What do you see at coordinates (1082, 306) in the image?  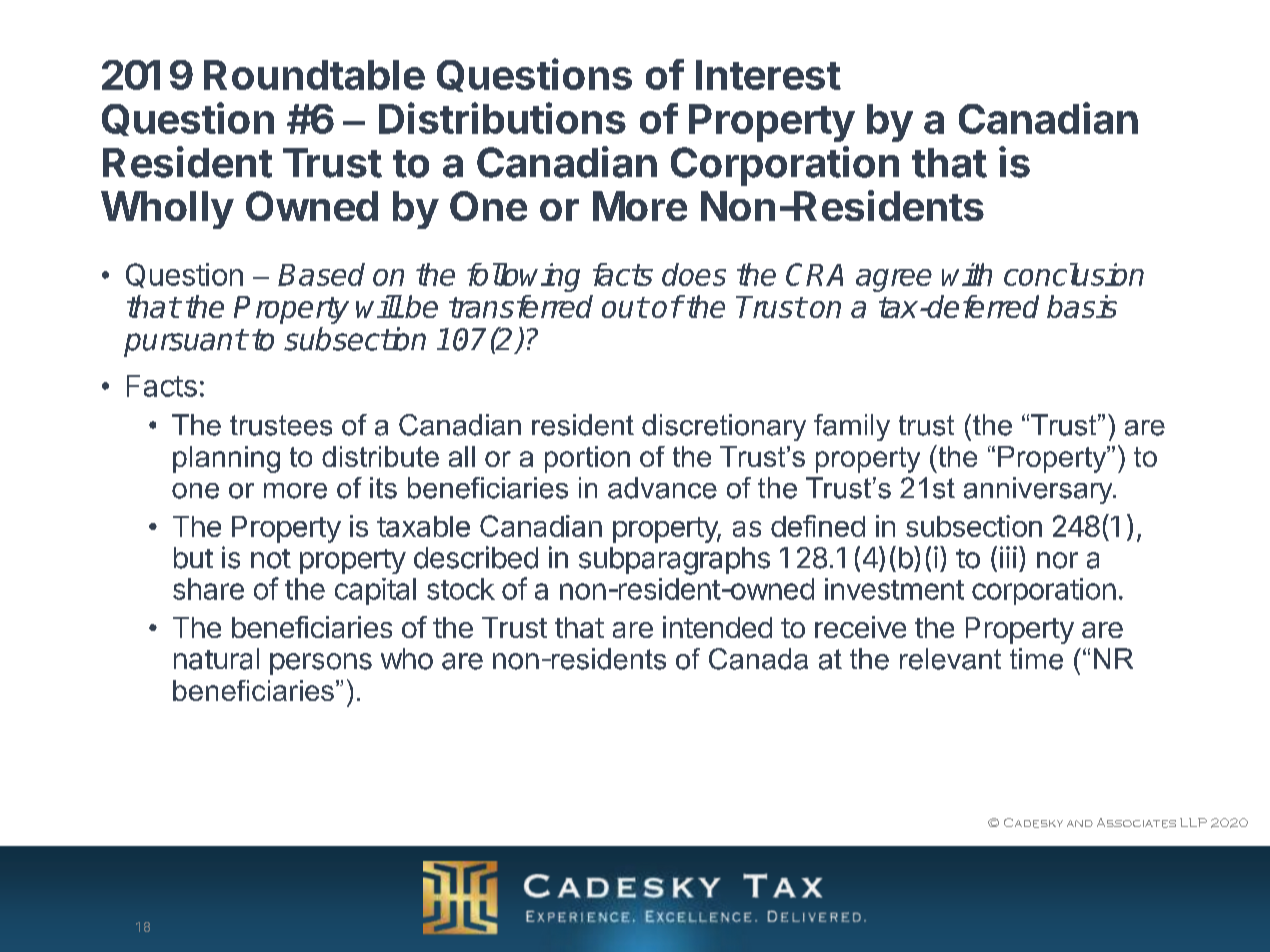 I see `basis` at bounding box center [1082, 306].
